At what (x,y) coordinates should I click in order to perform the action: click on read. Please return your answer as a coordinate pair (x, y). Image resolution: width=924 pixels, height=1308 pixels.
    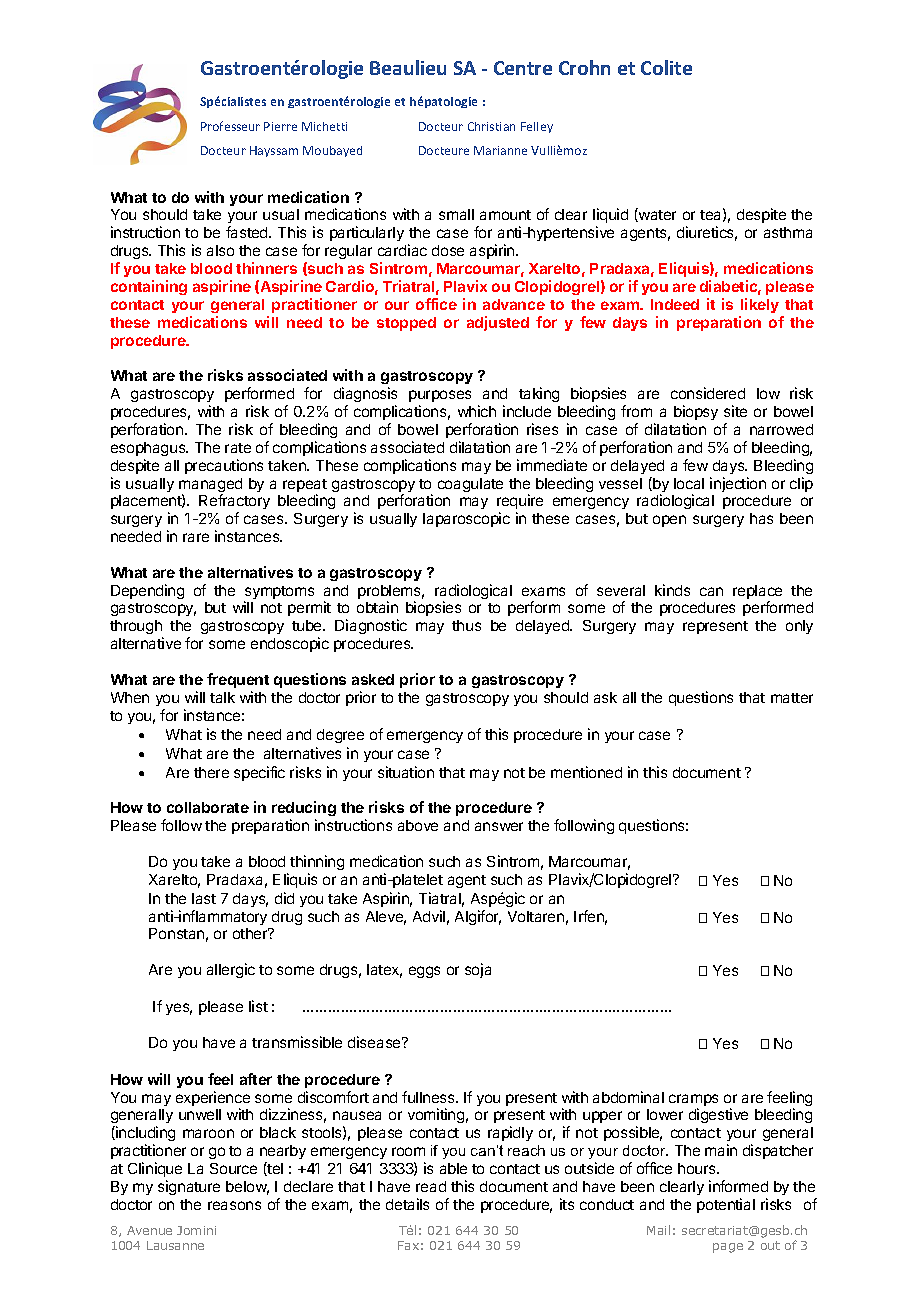
    Looking at the image, I should click on (431, 1186).
